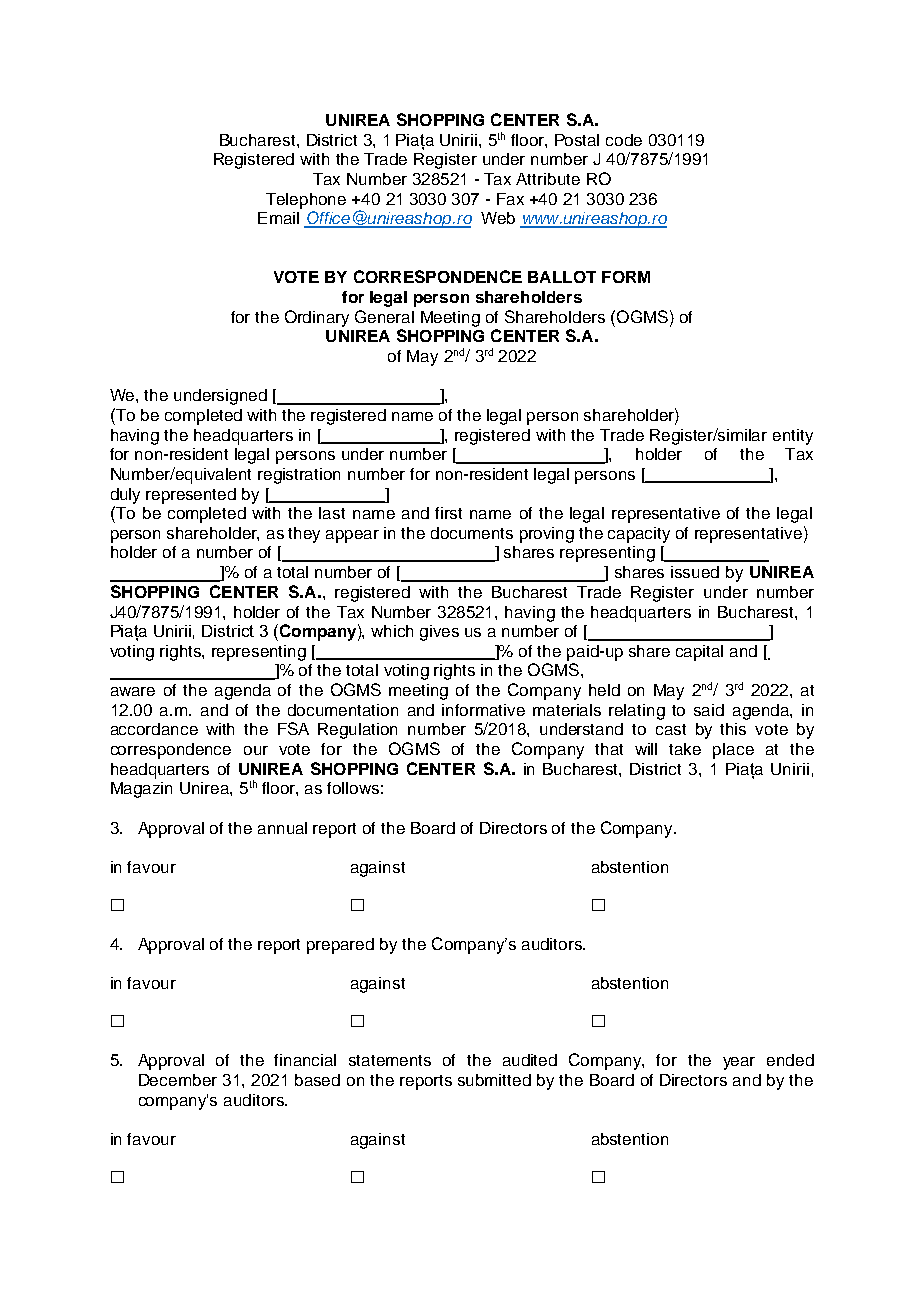  I want to click on Ordinary, so click(317, 318).
